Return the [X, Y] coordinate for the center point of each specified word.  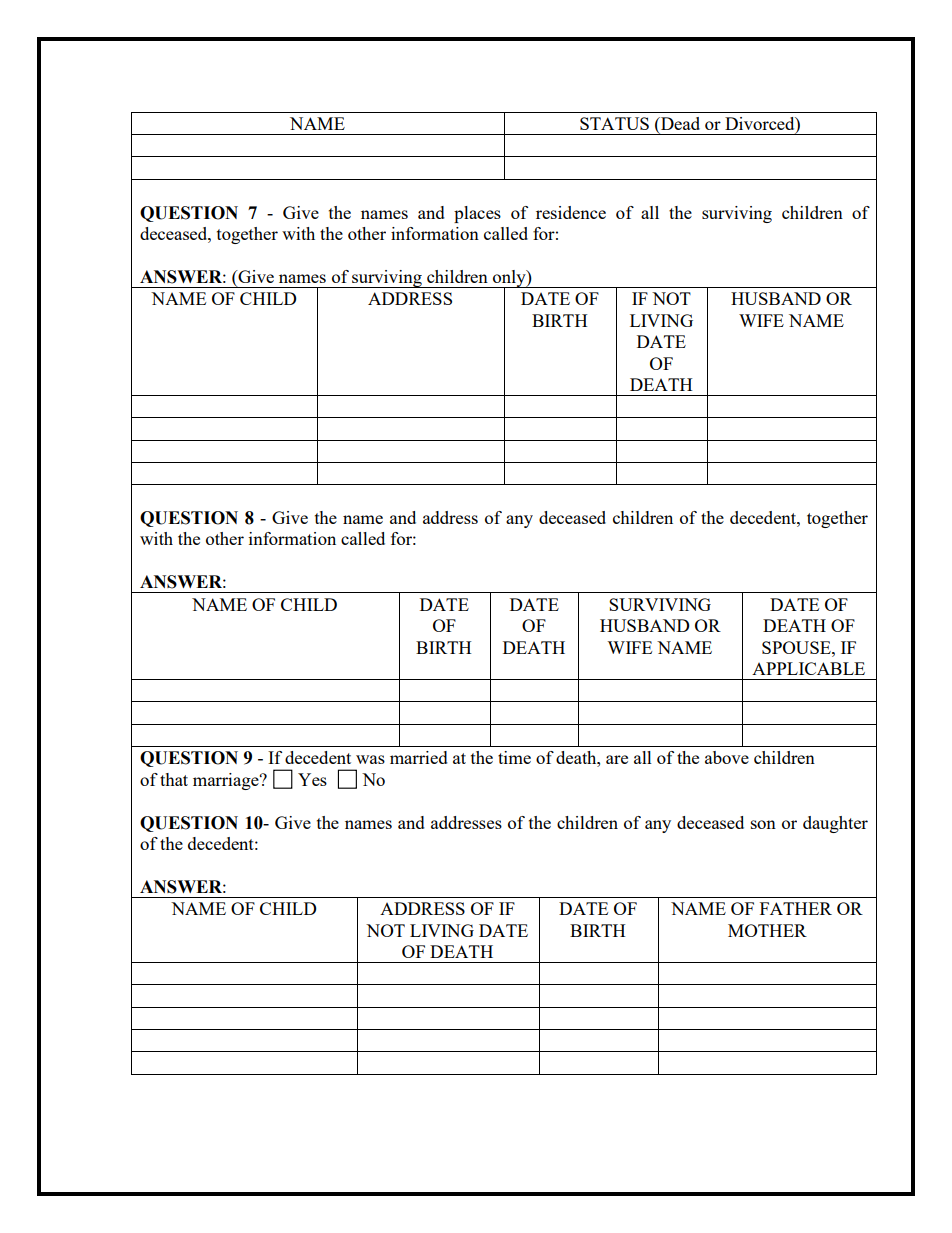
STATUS [614, 123]
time [514, 757]
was [370, 759]
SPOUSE [797, 647]
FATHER [796, 908]
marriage [227, 781]
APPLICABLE [808, 668]
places [477, 214]
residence [571, 212]
